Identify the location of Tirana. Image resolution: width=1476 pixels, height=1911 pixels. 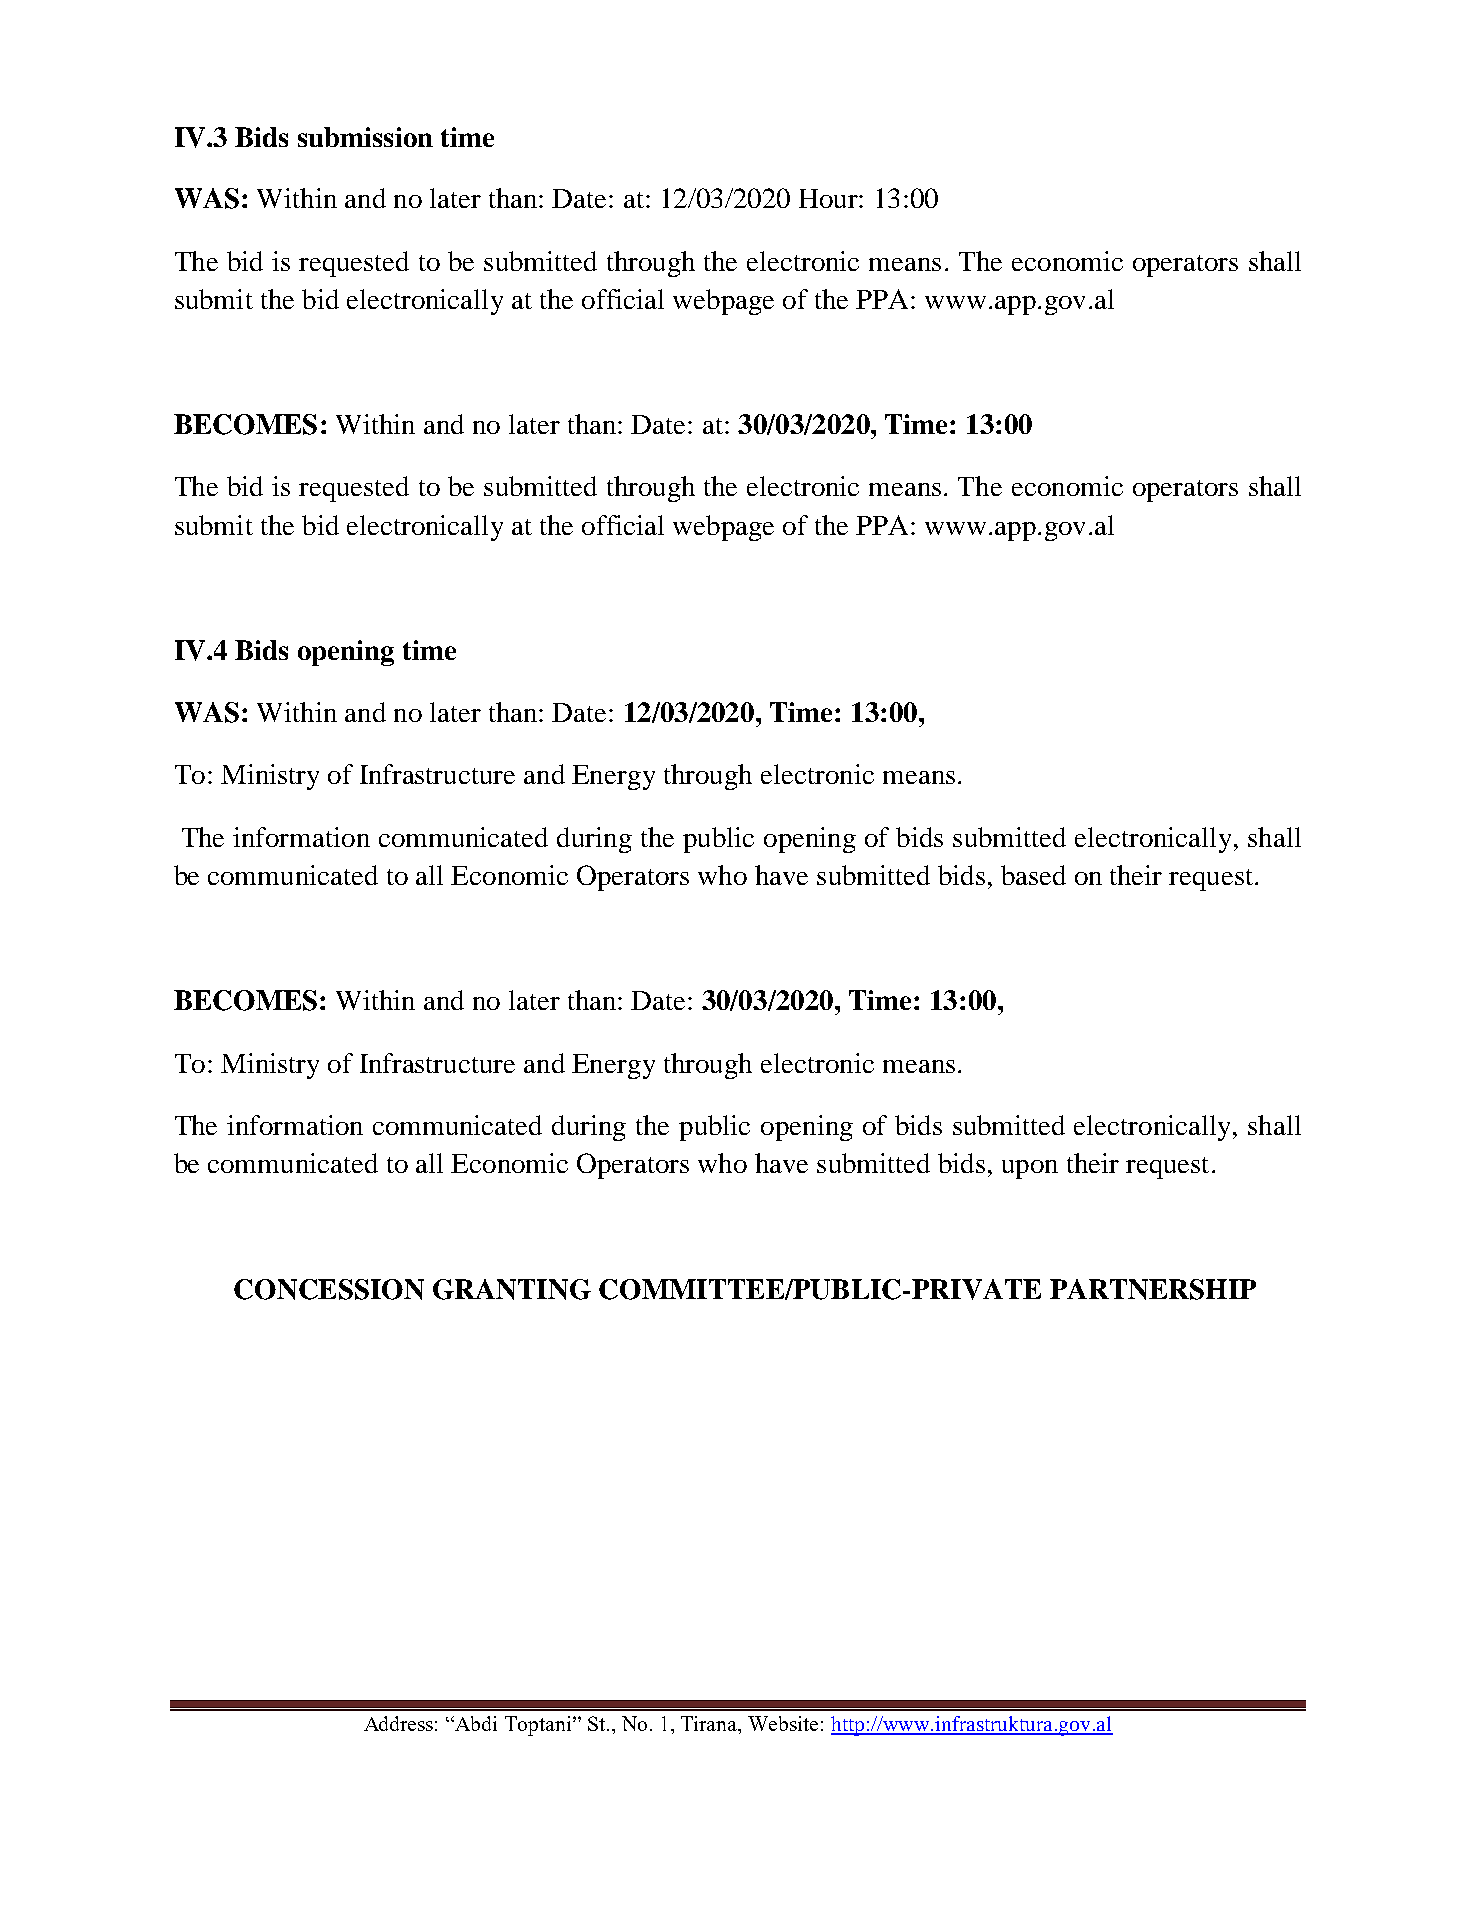
(710, 1723).
